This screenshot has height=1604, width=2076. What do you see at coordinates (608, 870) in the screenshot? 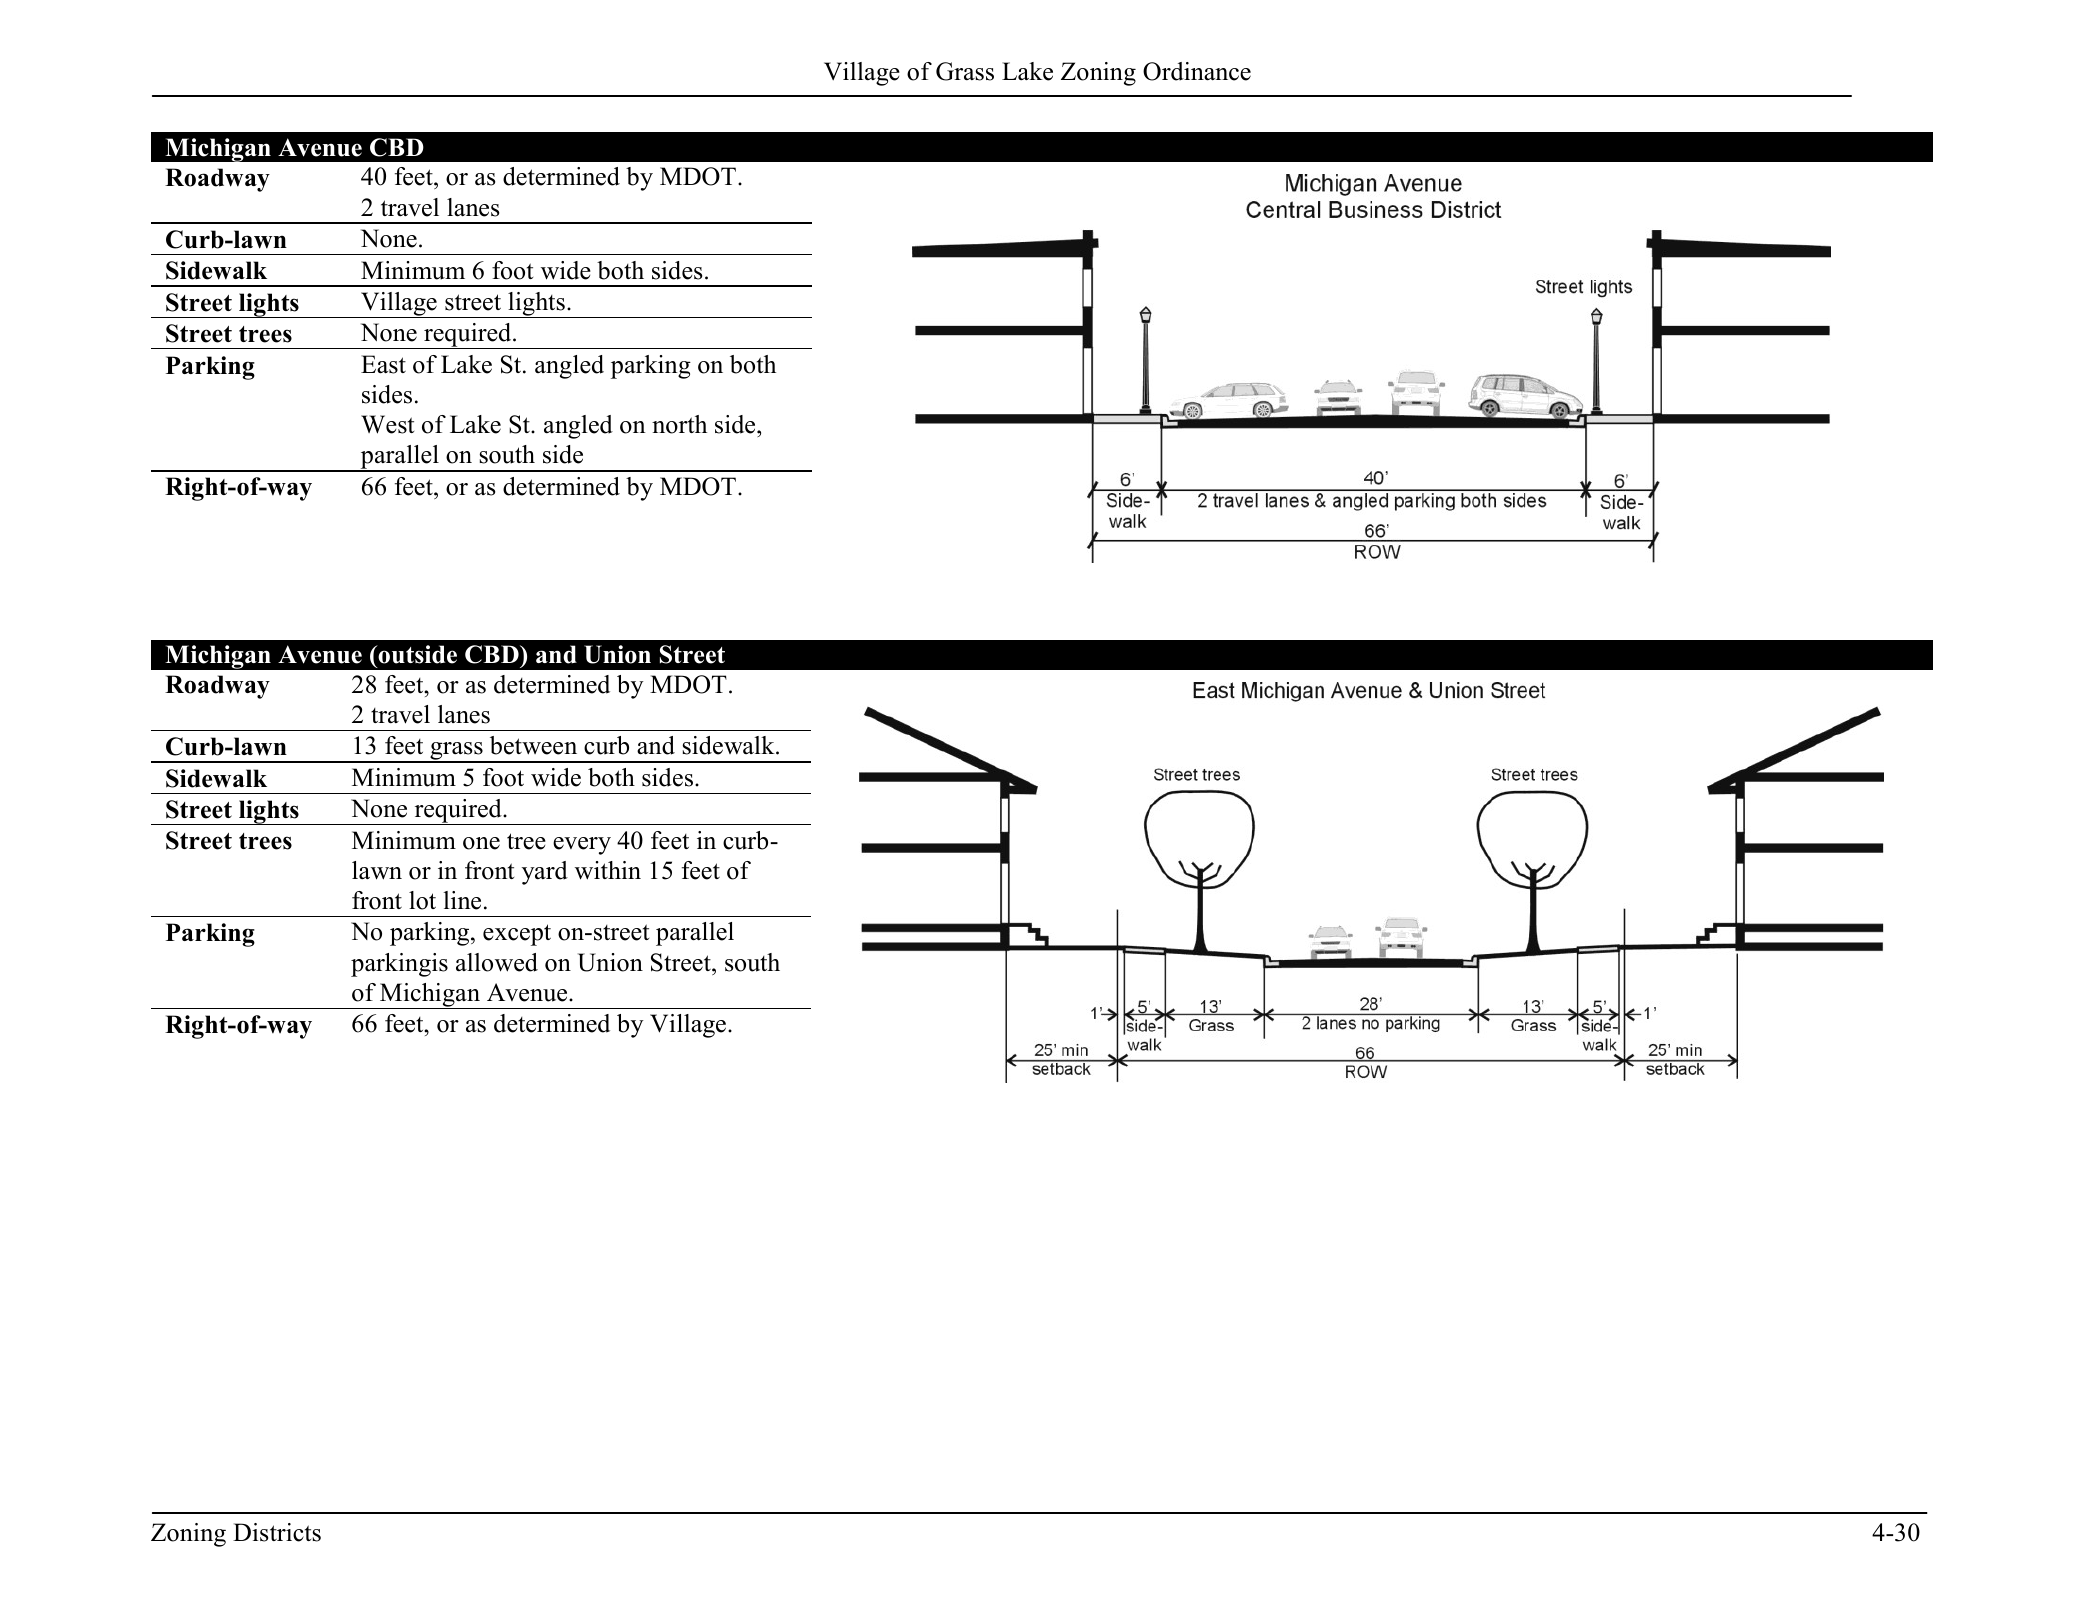
I see `within` at bounding box center [608, 870].
